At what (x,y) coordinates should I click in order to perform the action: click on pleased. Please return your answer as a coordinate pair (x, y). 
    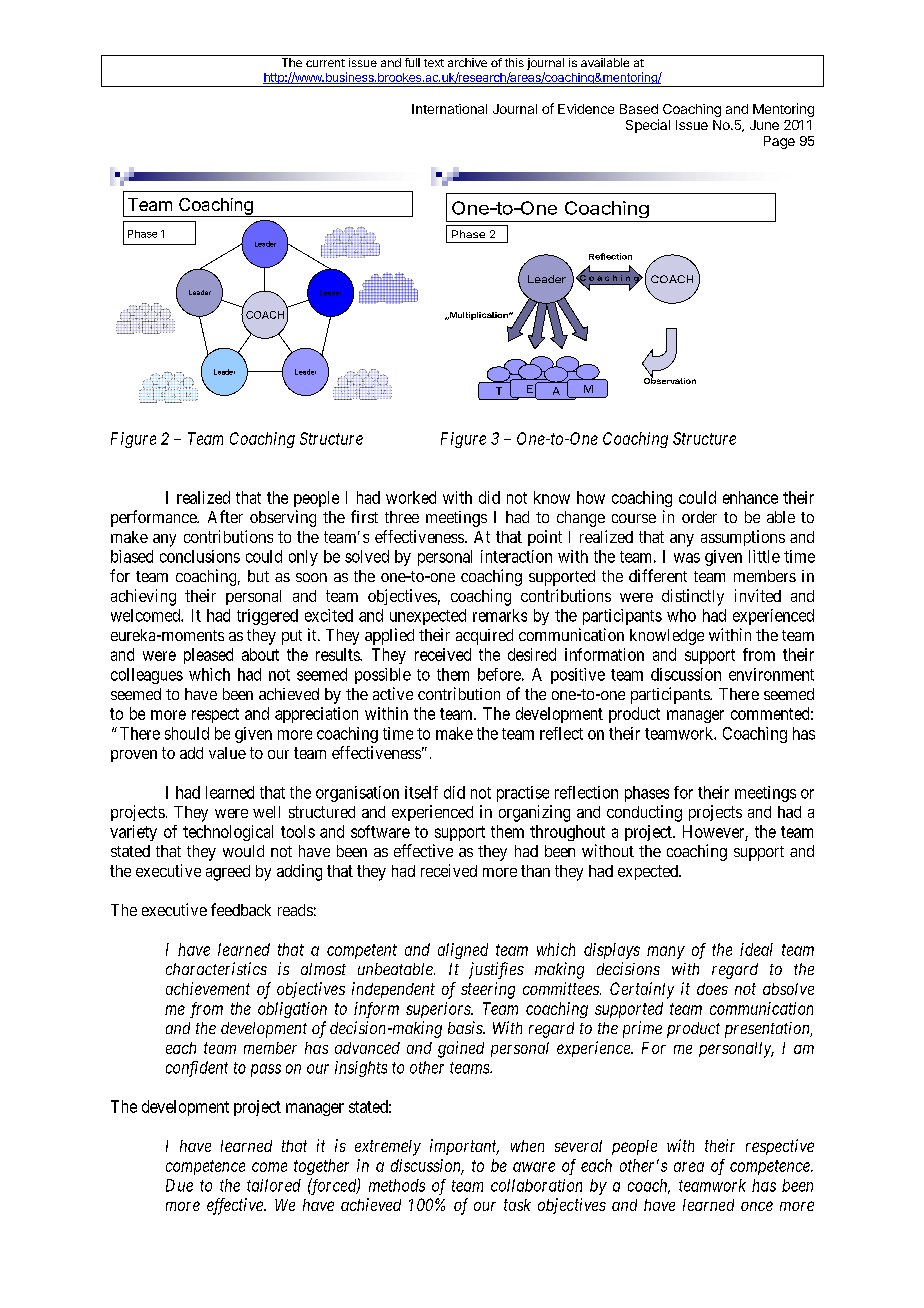
    Looking at the image, I should click on (208, 656).
